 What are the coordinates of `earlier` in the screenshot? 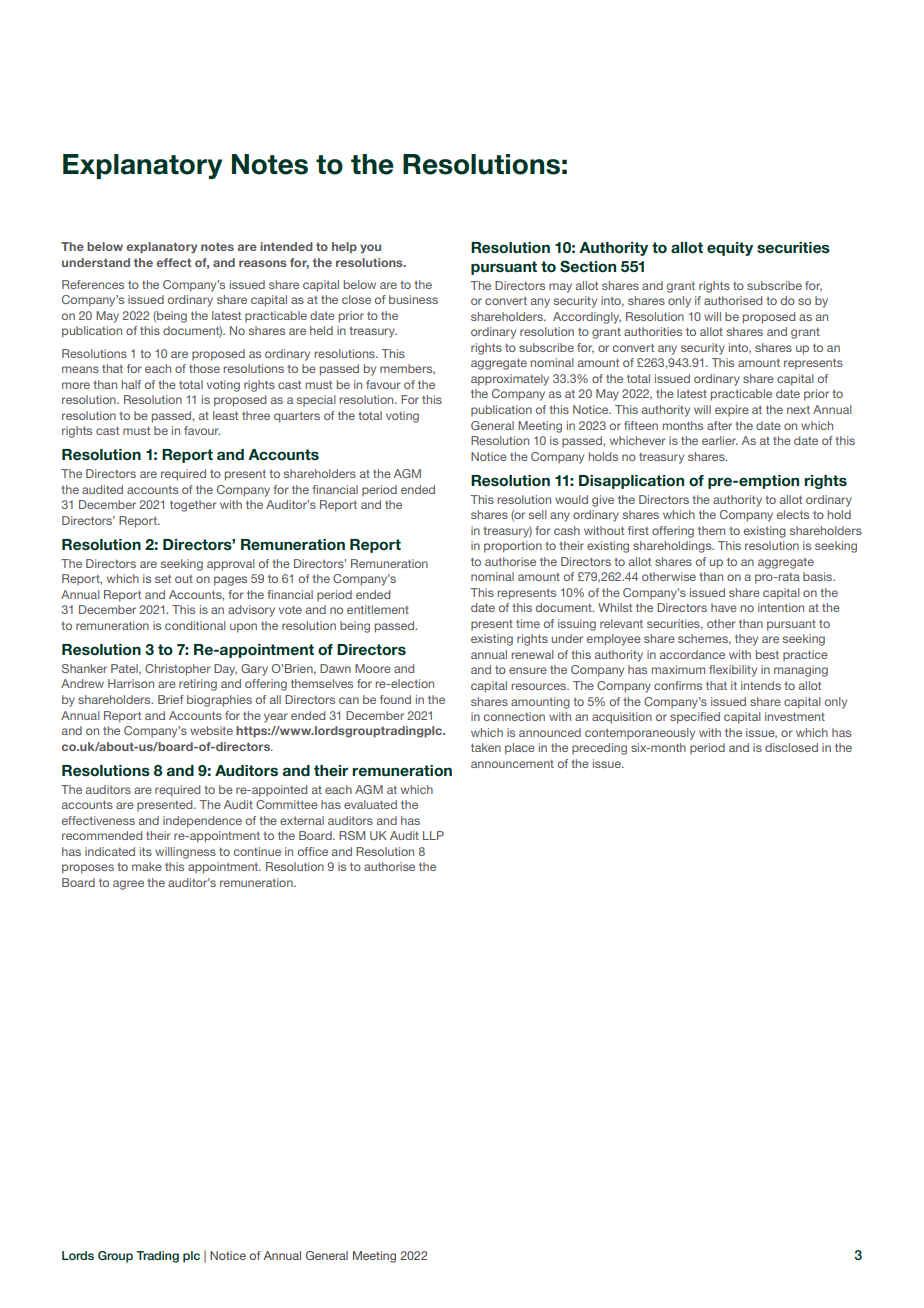 It's located at (720, 440).
